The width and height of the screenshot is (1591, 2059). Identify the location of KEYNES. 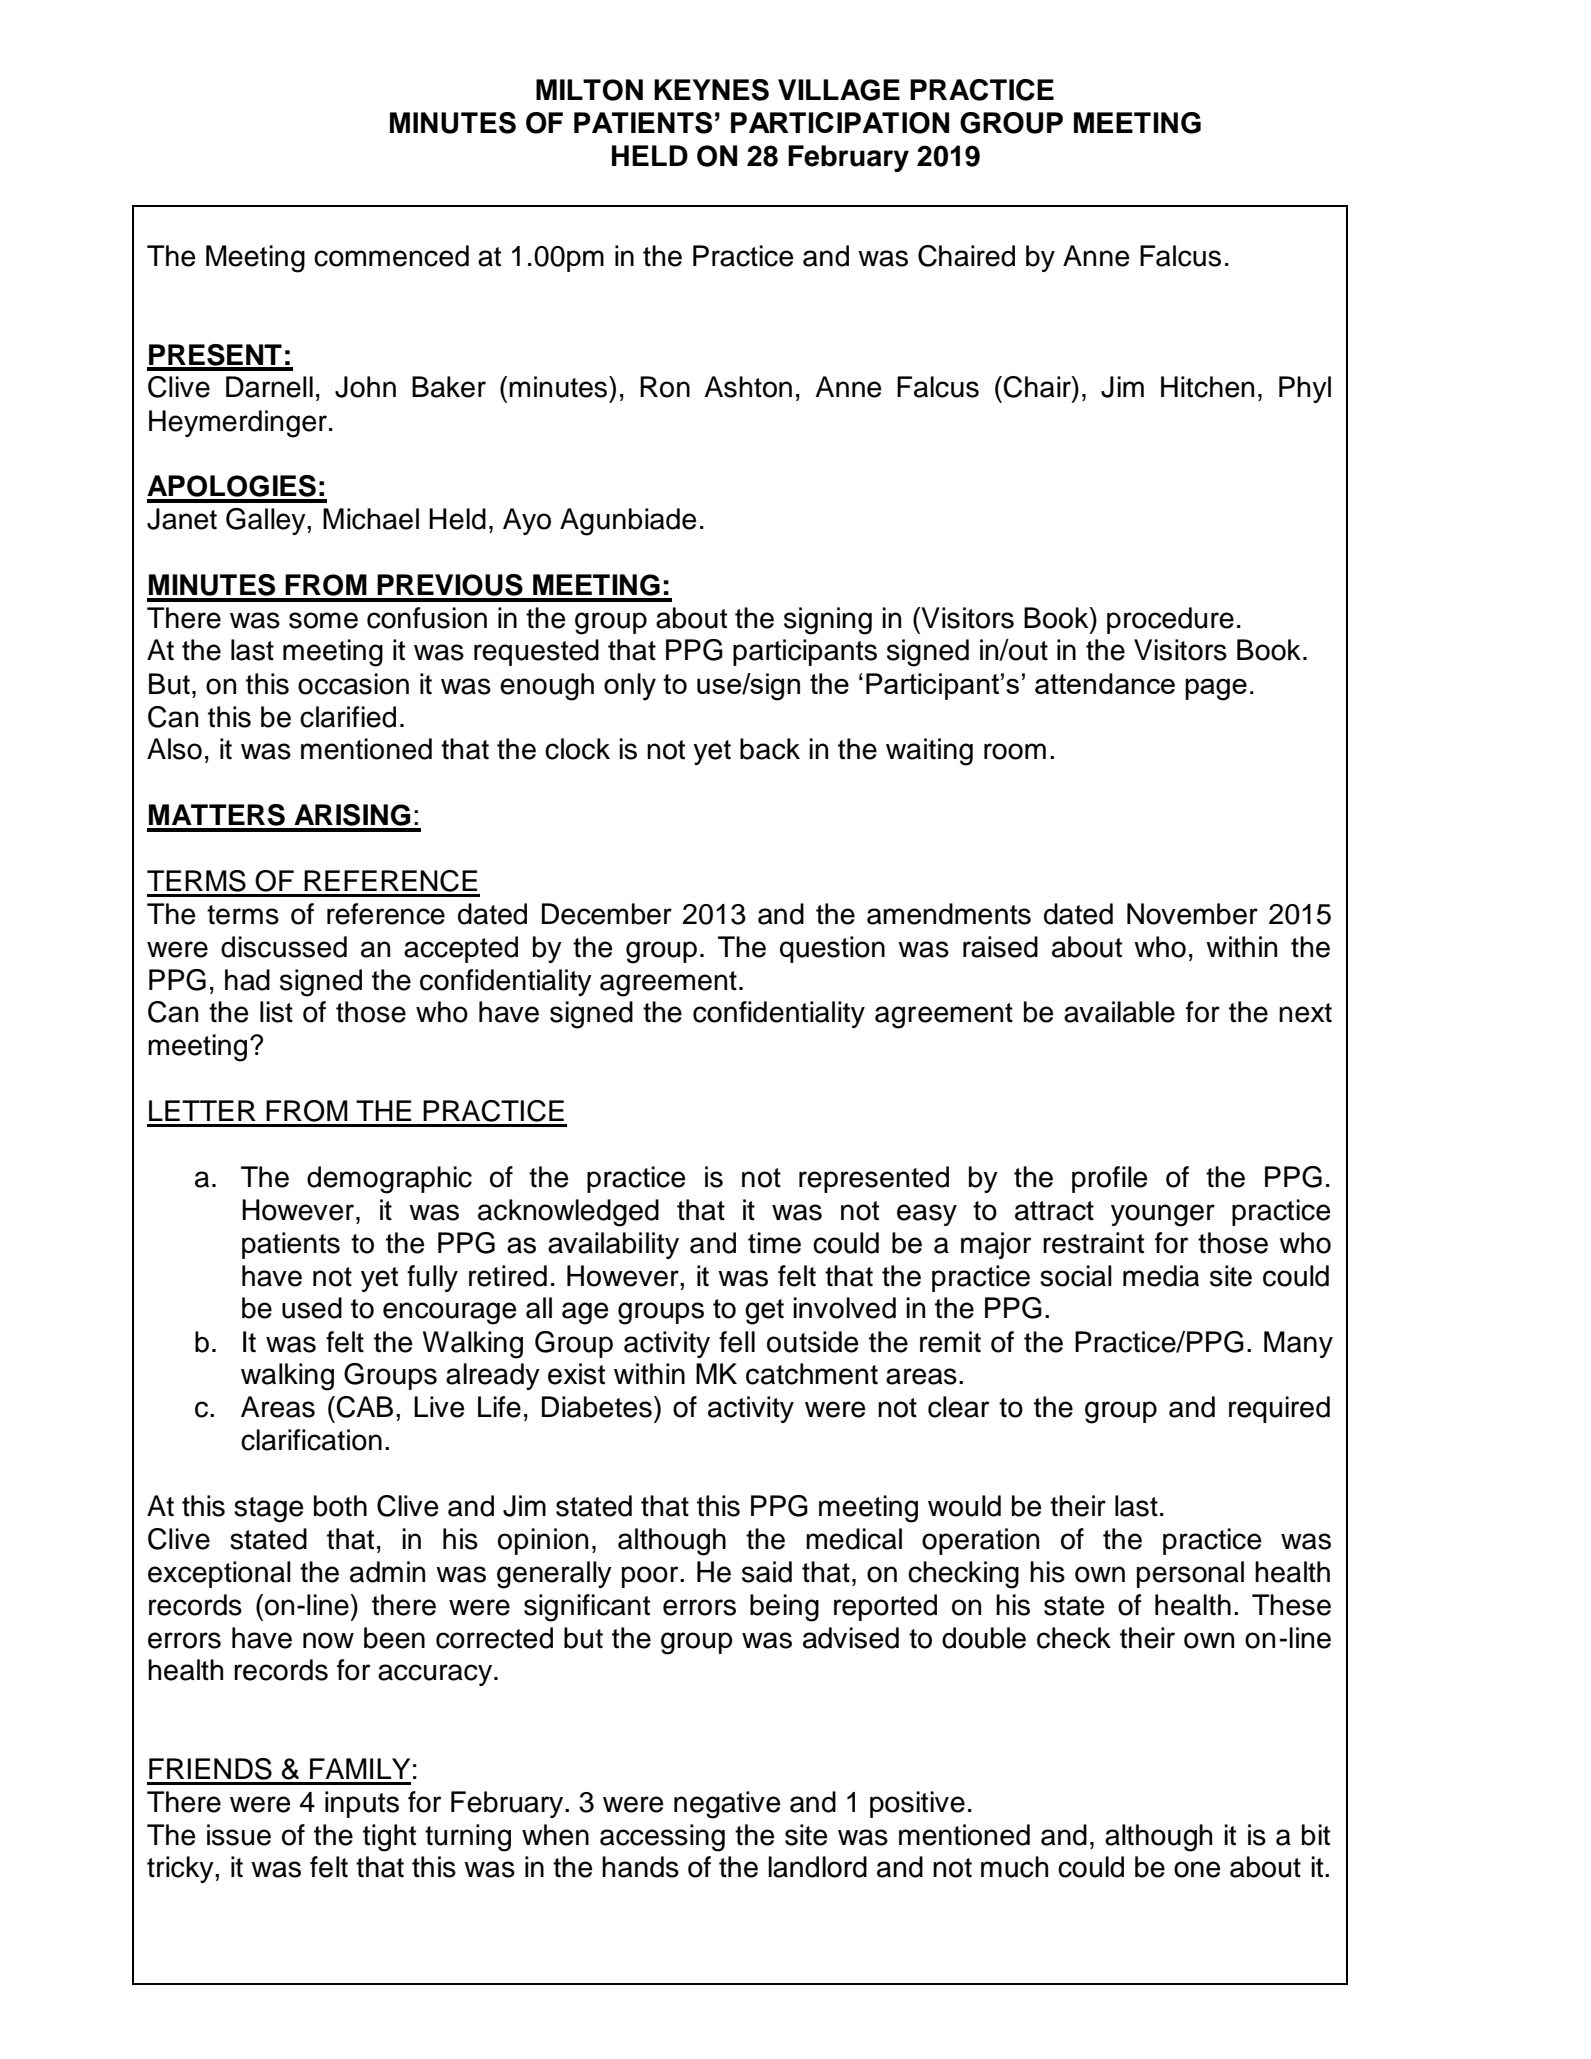
(711, 90).
